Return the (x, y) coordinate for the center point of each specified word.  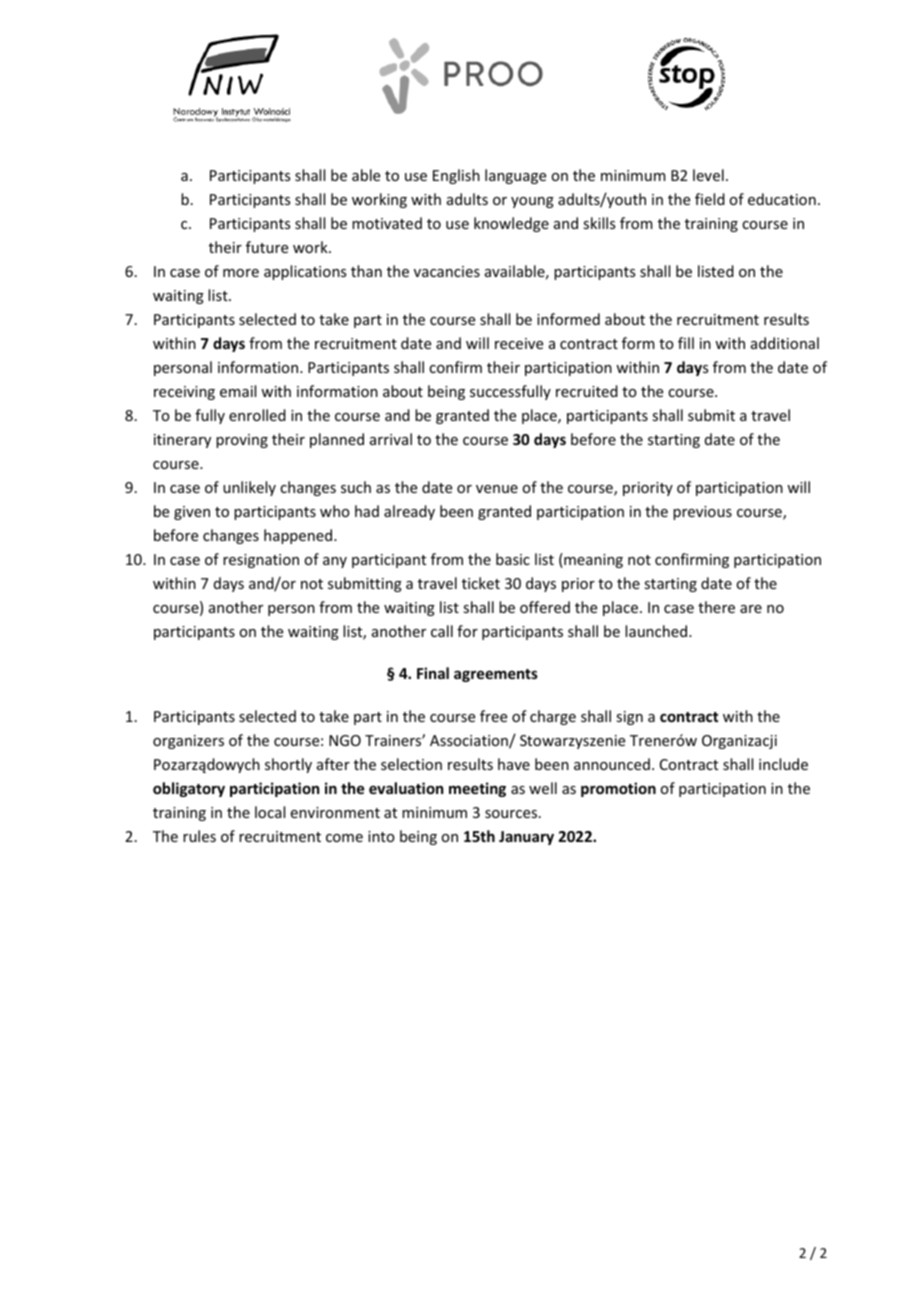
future (267, 247)
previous (702, 513)
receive (519, 343)
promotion (618, 789)
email (238, 391)
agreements (496, 675)
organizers (188, 742)
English (456, 176)
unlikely (249, 488)
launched (657, 631)
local (270, 812)
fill (686, 343)
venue (497, 489)
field (710, 199)
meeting (477, 789)
